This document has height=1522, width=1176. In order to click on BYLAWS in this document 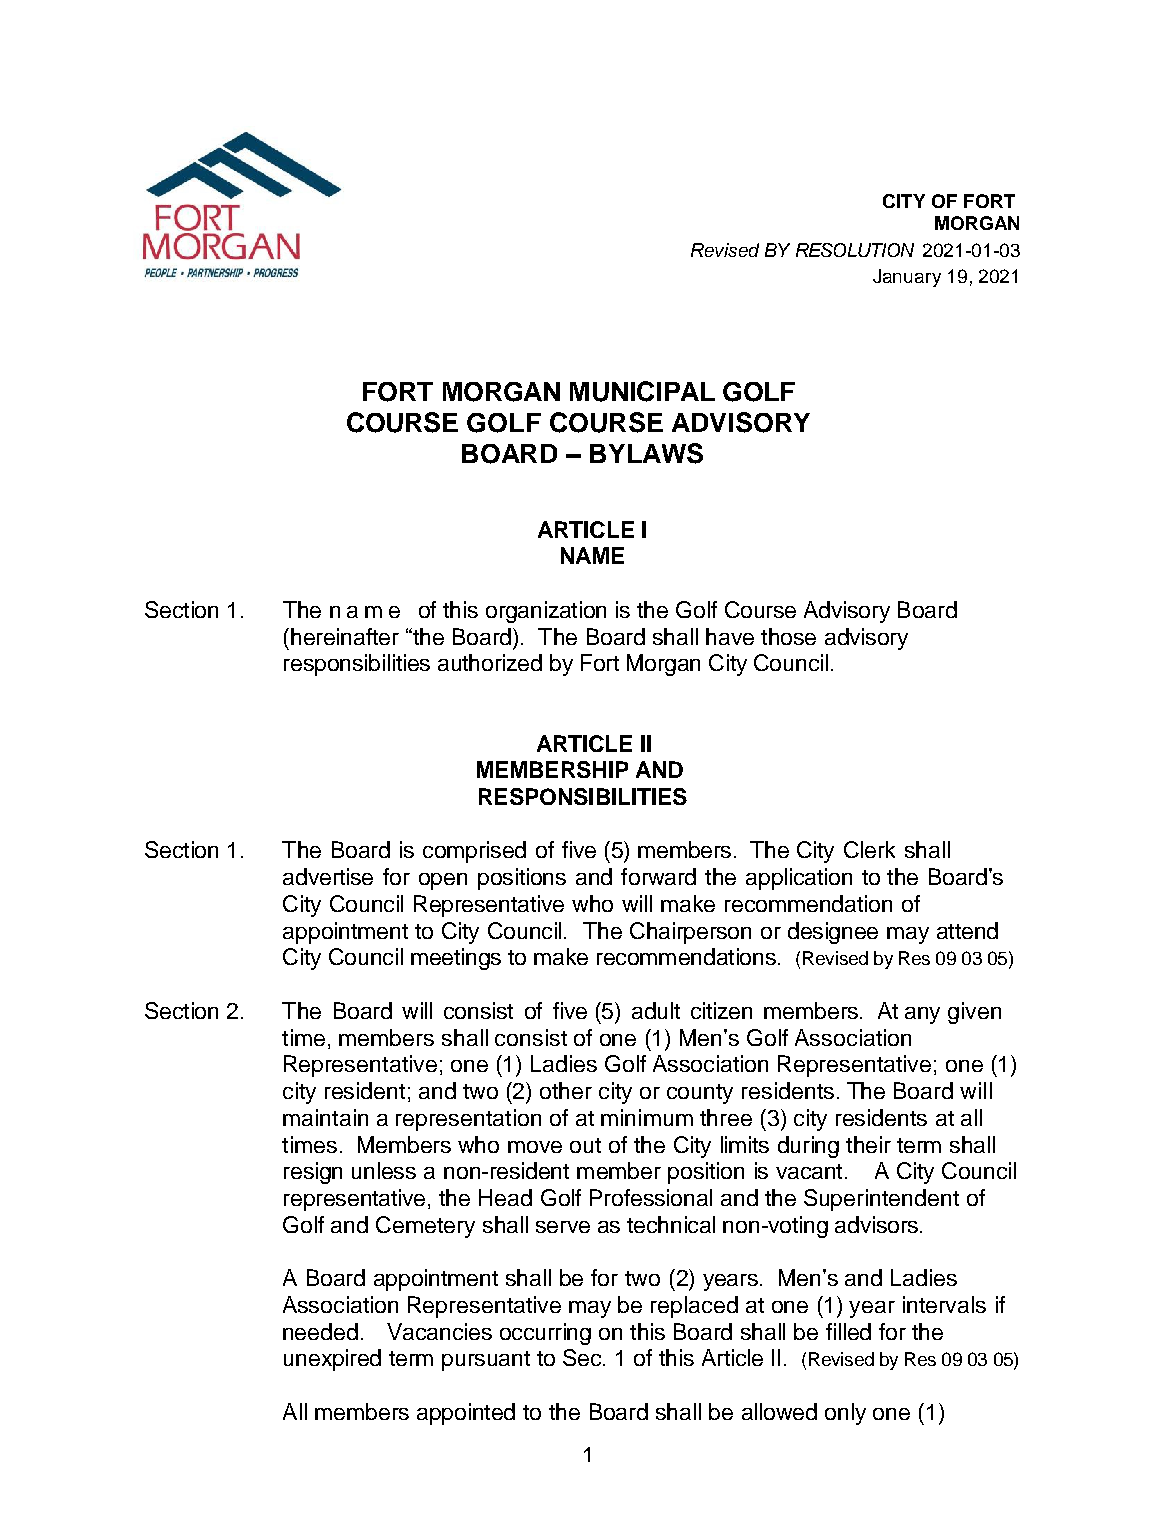, I will do `click(646, 453)`.
